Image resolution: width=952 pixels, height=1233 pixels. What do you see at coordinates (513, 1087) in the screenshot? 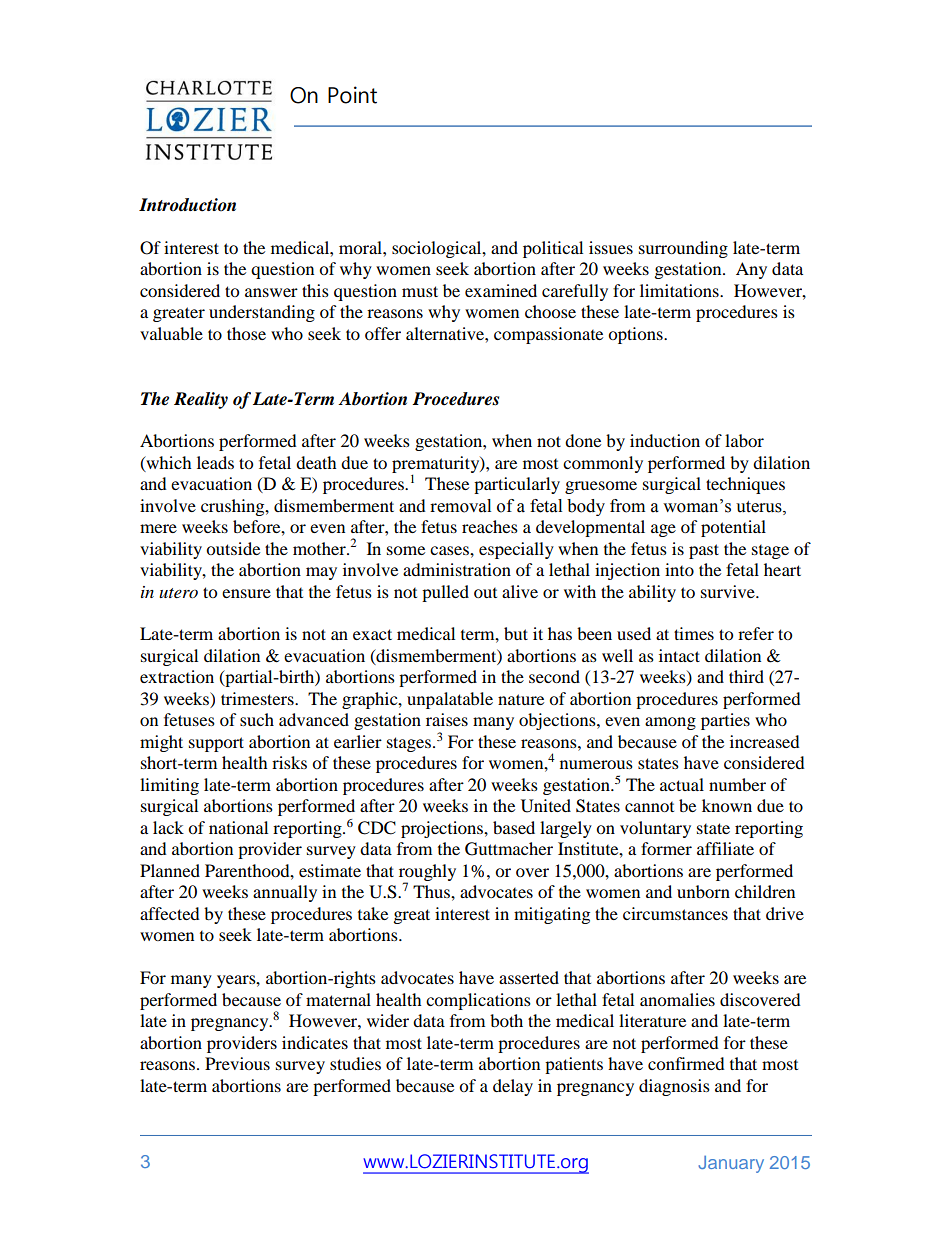
I see `delay` at bounding box center [513, 1087].
